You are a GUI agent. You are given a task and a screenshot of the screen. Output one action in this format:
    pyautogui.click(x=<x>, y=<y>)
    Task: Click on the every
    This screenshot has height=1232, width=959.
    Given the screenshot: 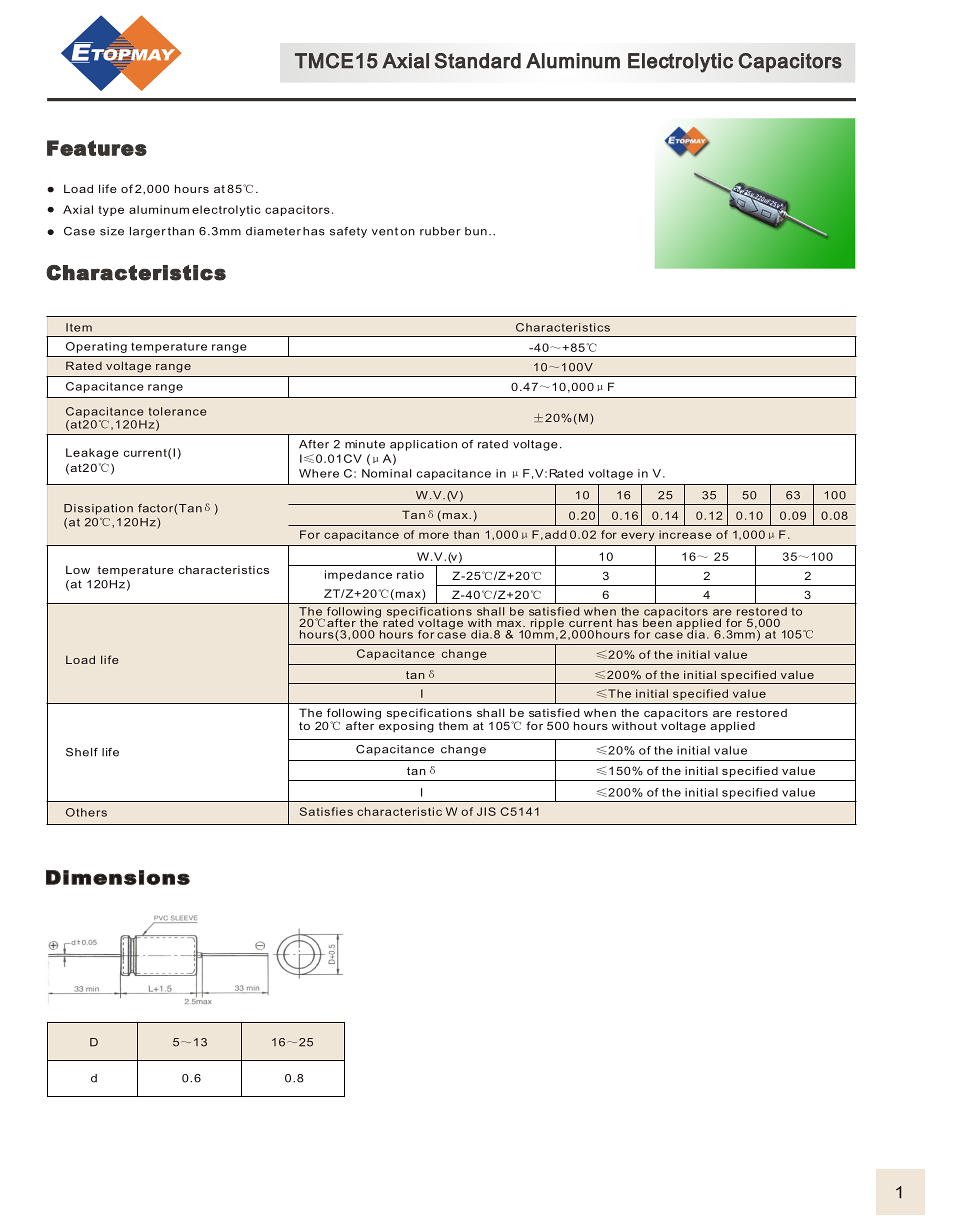 What is the action you would take?
    pyautogui.click(x=638, y=536)
